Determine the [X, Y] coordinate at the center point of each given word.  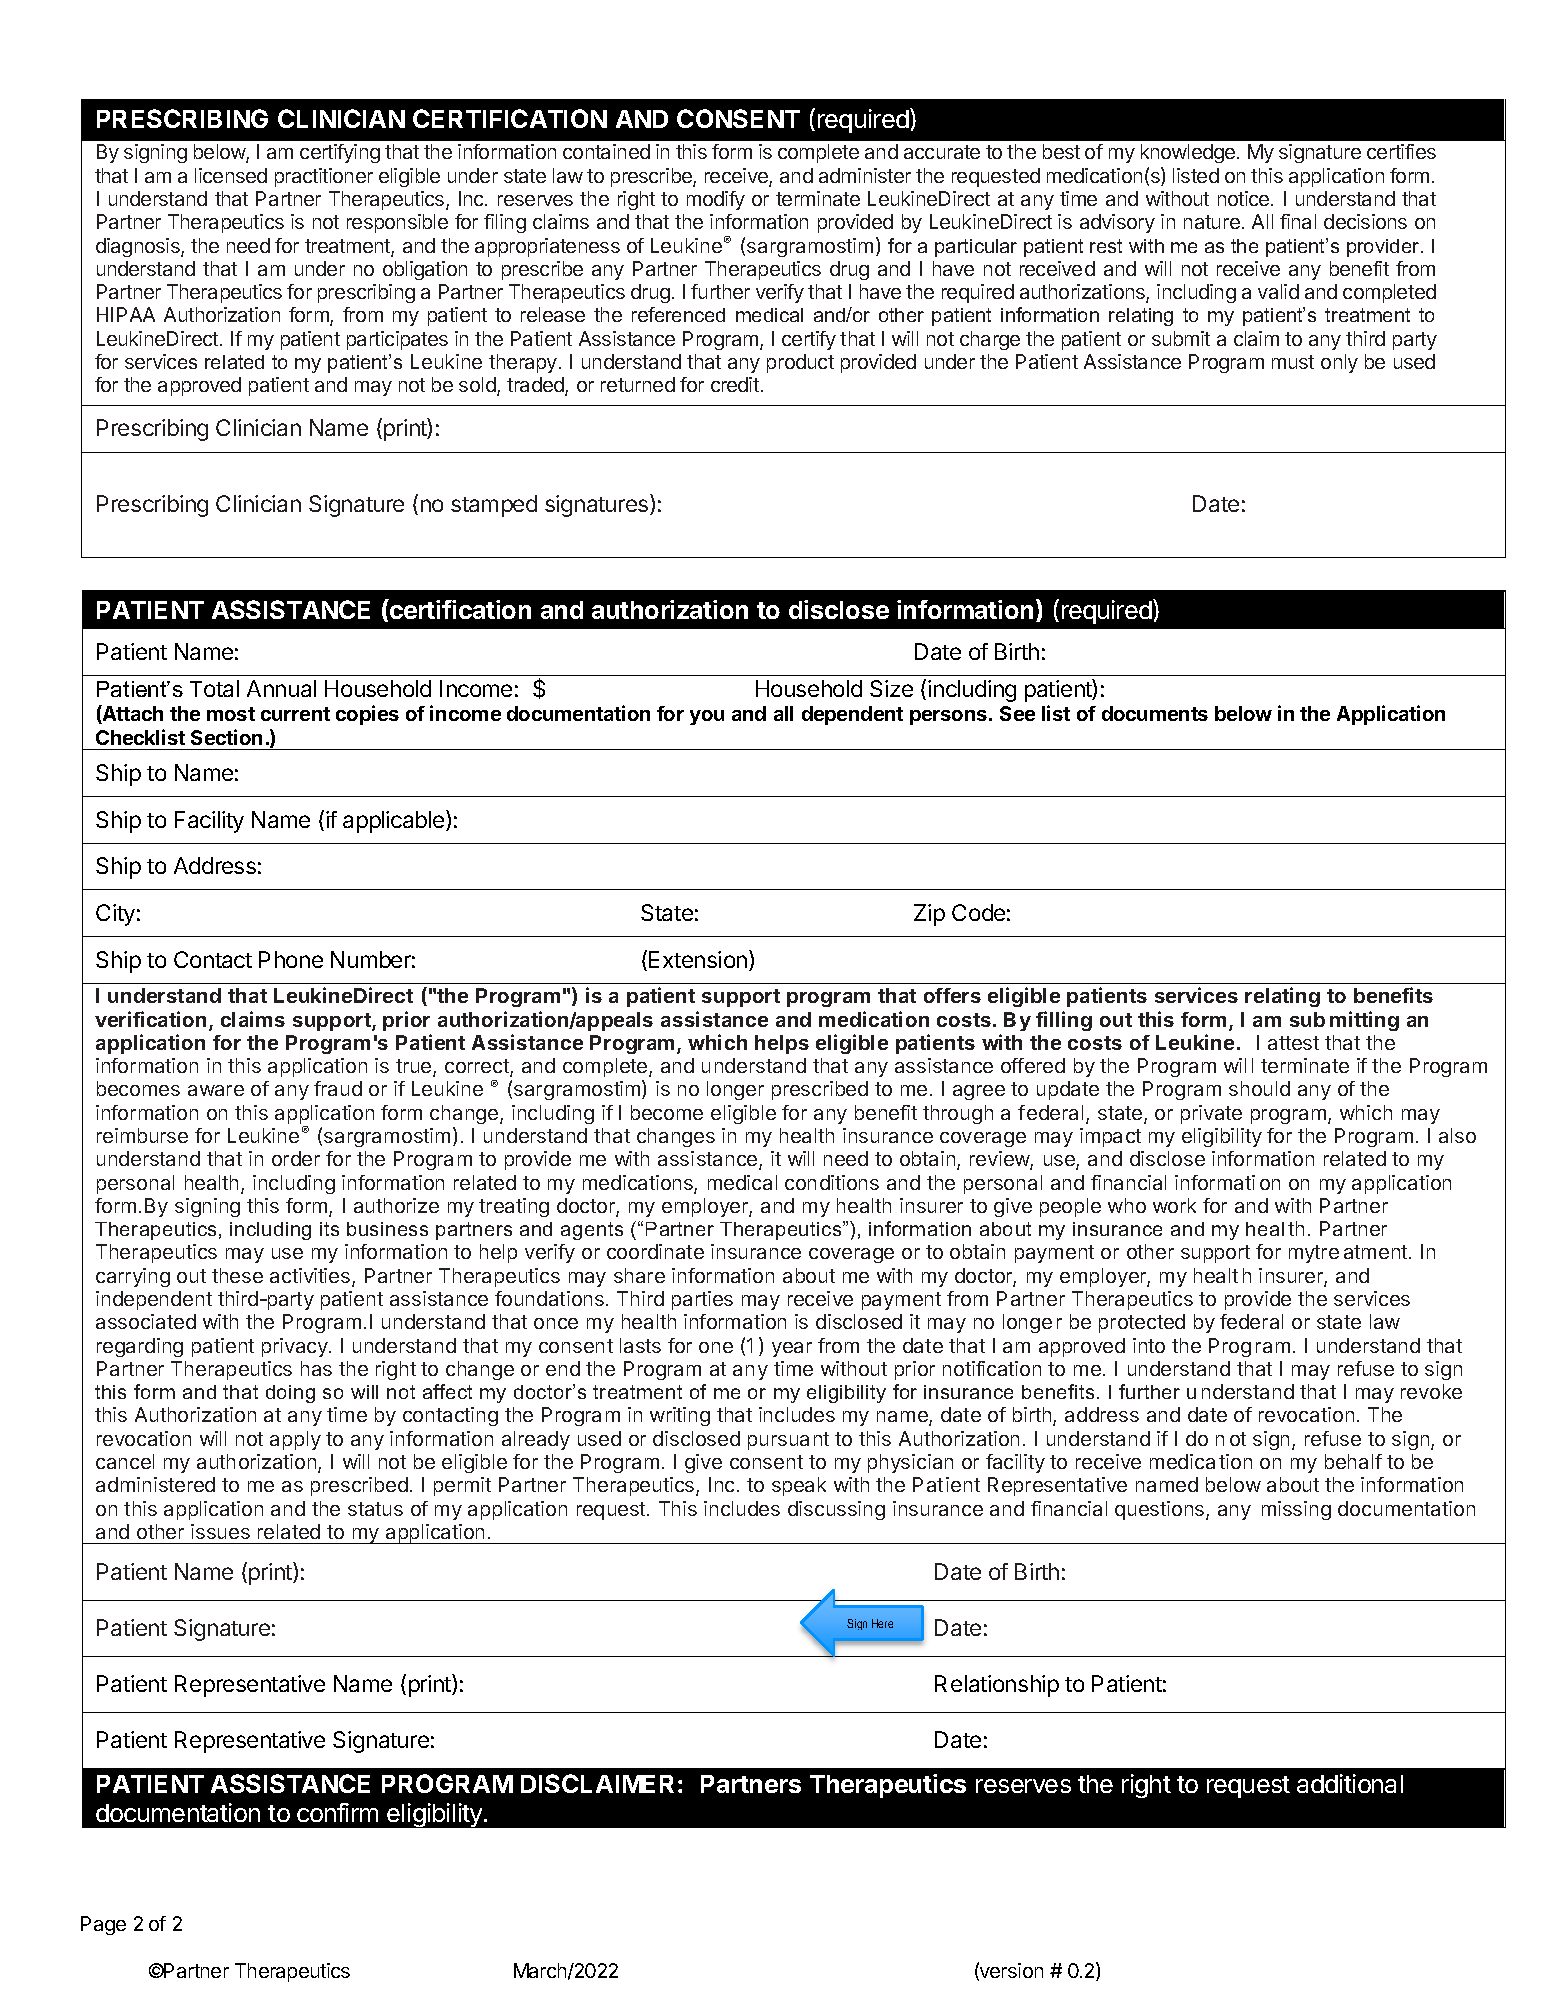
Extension [698, 959]
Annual [281, 688]
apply [295, 1440]
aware [216, 1090]
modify [716, 200]
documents [1155, 713]
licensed [231, 175]
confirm [337, 1812]
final [1298, 221]
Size [891, 688]
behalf [1353, 1461]
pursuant [788, 1441]
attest [1293, 1043]
